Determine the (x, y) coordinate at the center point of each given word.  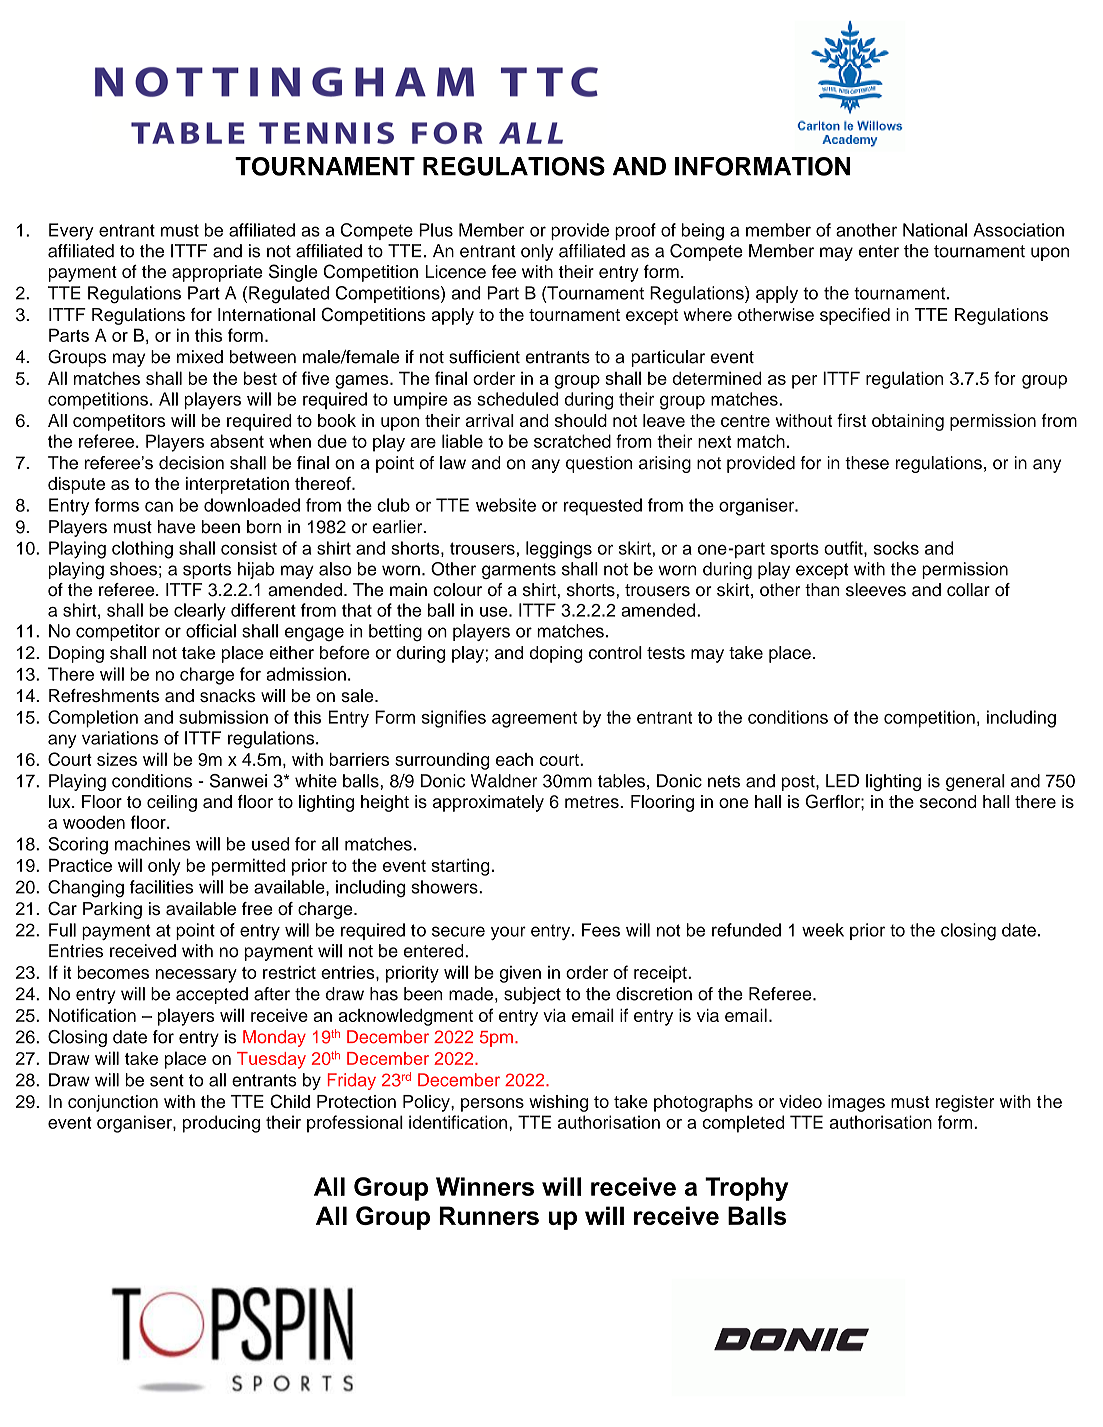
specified (855, 316)
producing (221, 1124)
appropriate (217, 273)
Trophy (746, 1189)
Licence (455, 271)
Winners (485, 1186)
